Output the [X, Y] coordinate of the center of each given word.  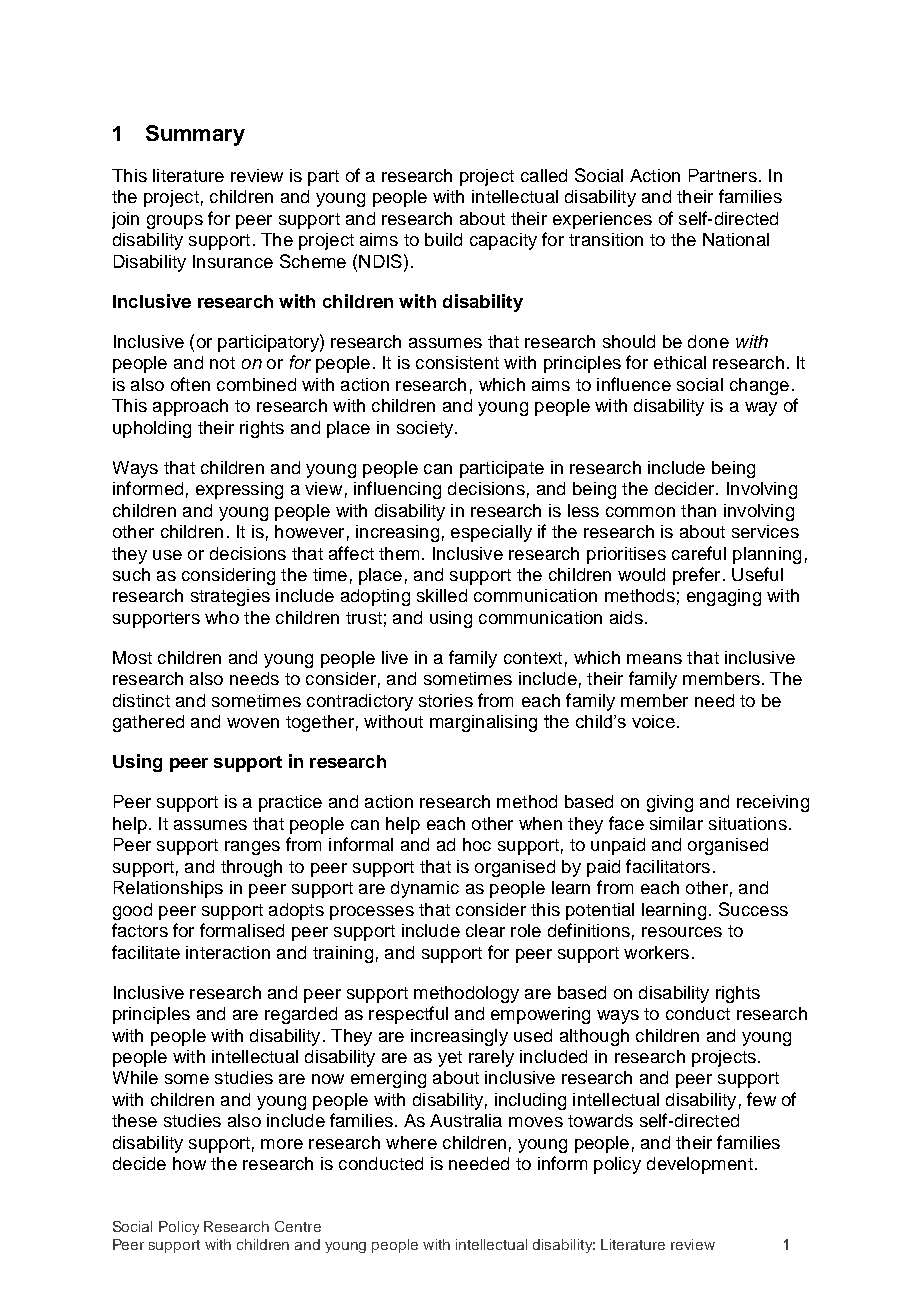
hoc [477, 844]
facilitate [146, 952]
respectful [408, 1015]
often [190, 384]
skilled [442, 595]
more [282, 1144]
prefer [696, 576]
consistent [457, 362]
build [443, 239]
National [736, 239]
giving [670, 803]
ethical [680, 362]
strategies [230, 597]
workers [656, 952]
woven [253, 723]
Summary [195, 135]
